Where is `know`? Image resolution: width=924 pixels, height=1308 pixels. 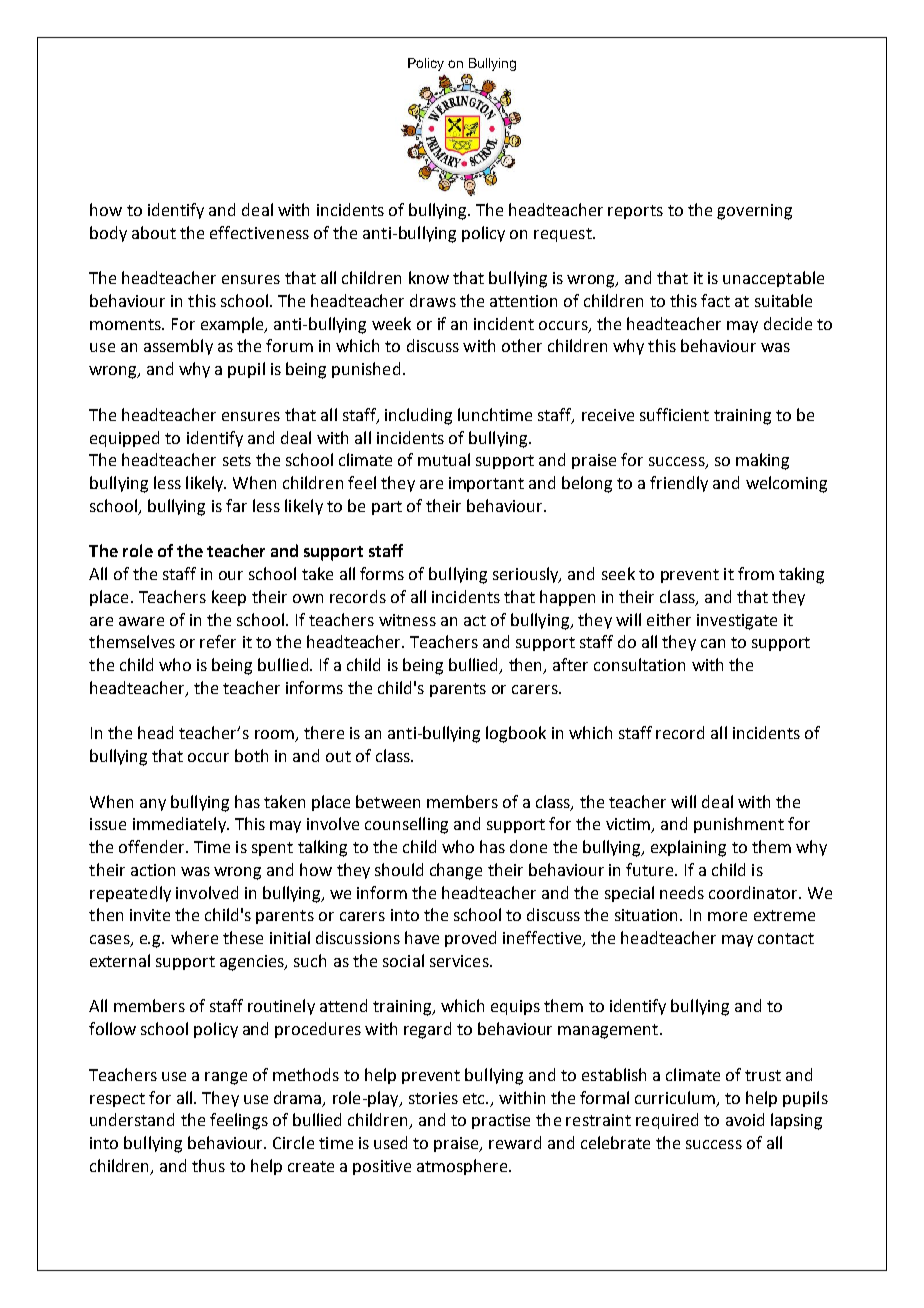 know is located at coordinates (429, 277).
